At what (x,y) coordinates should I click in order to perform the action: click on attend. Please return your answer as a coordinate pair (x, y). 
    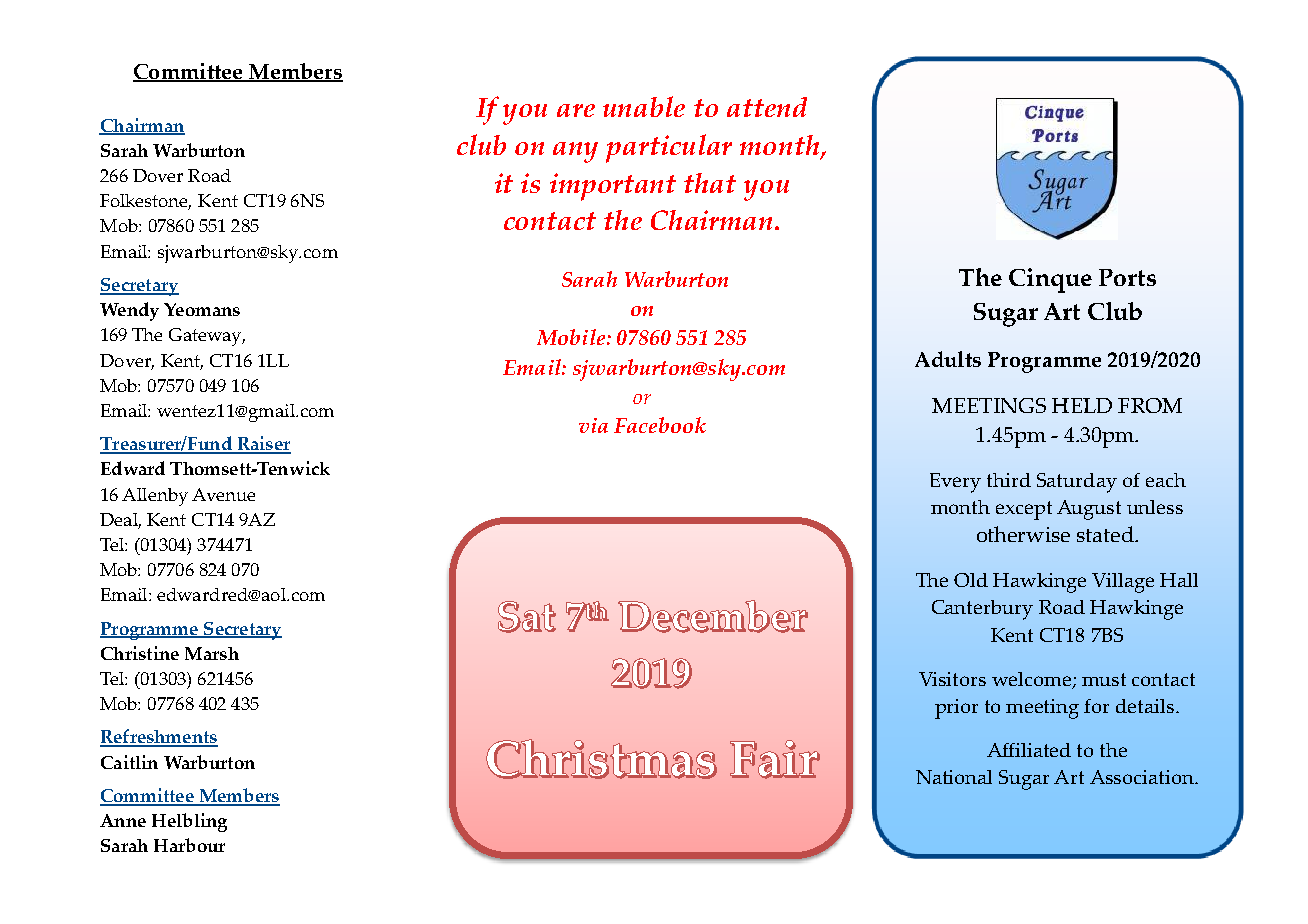
    Looking at the image, I should click on (767, 107).
